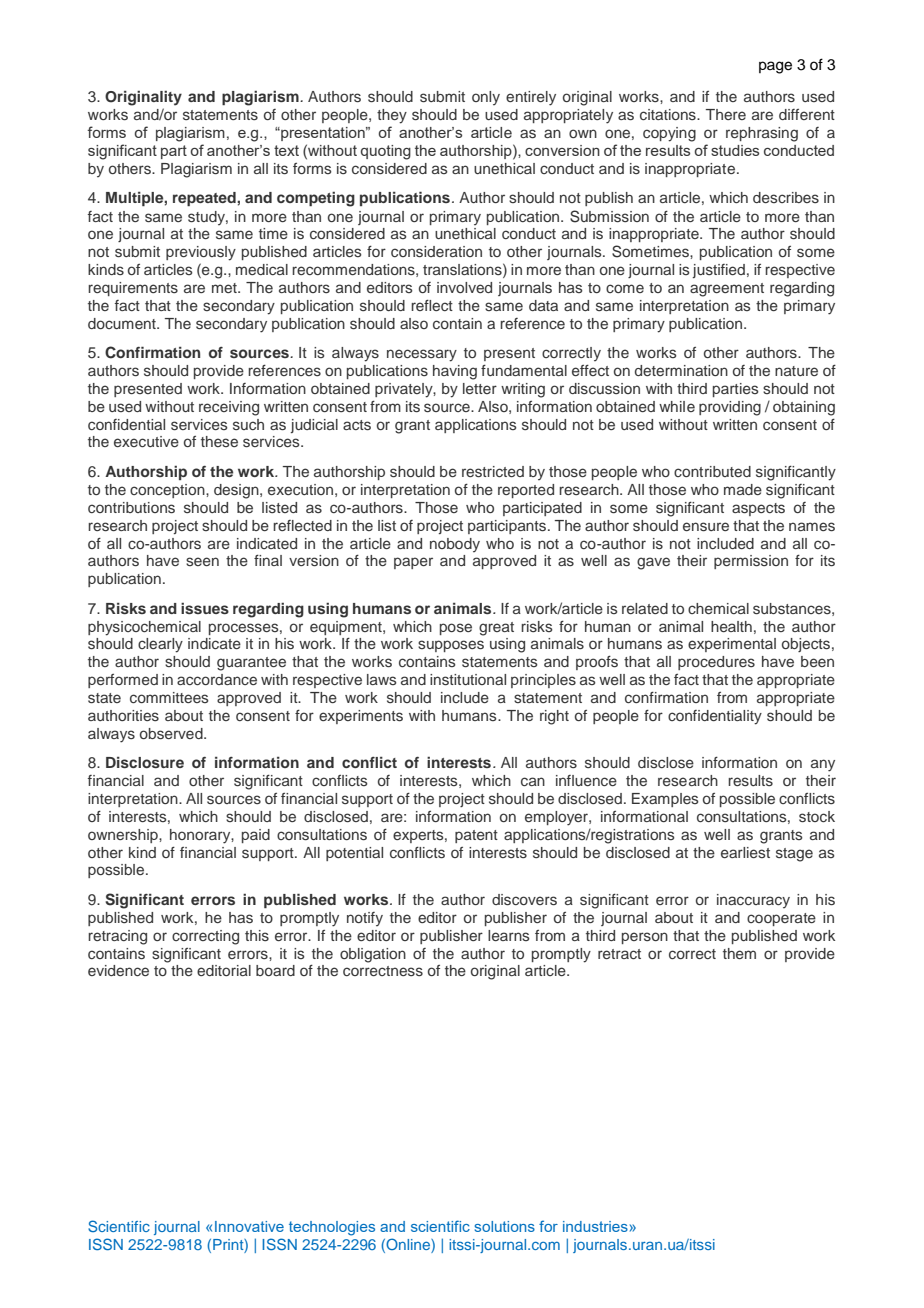 Image resolution: width=924 pixels, height=1308 pixels. Describe the element at coordinates (286, 150) in the screenshot. I see `text` at that location.
